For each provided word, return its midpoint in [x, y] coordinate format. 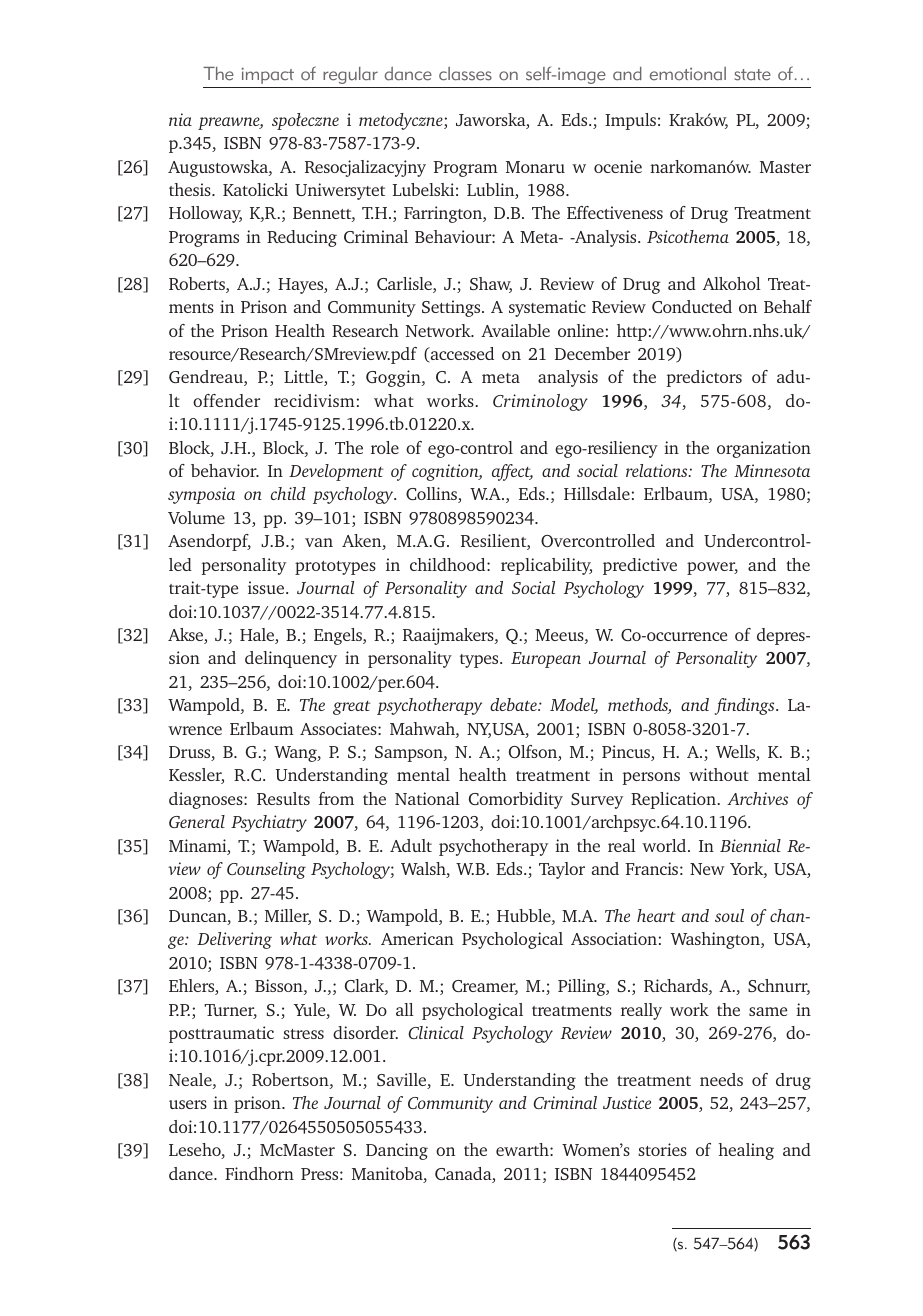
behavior [225, 470]
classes [465, 74]
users [188, 1104]
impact [267, 75]
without [719, 774]
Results [283, 798]
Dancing [397, 1151]
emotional [688, 74]
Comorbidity [516, 800]
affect [512, 472]
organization [764, 449]
